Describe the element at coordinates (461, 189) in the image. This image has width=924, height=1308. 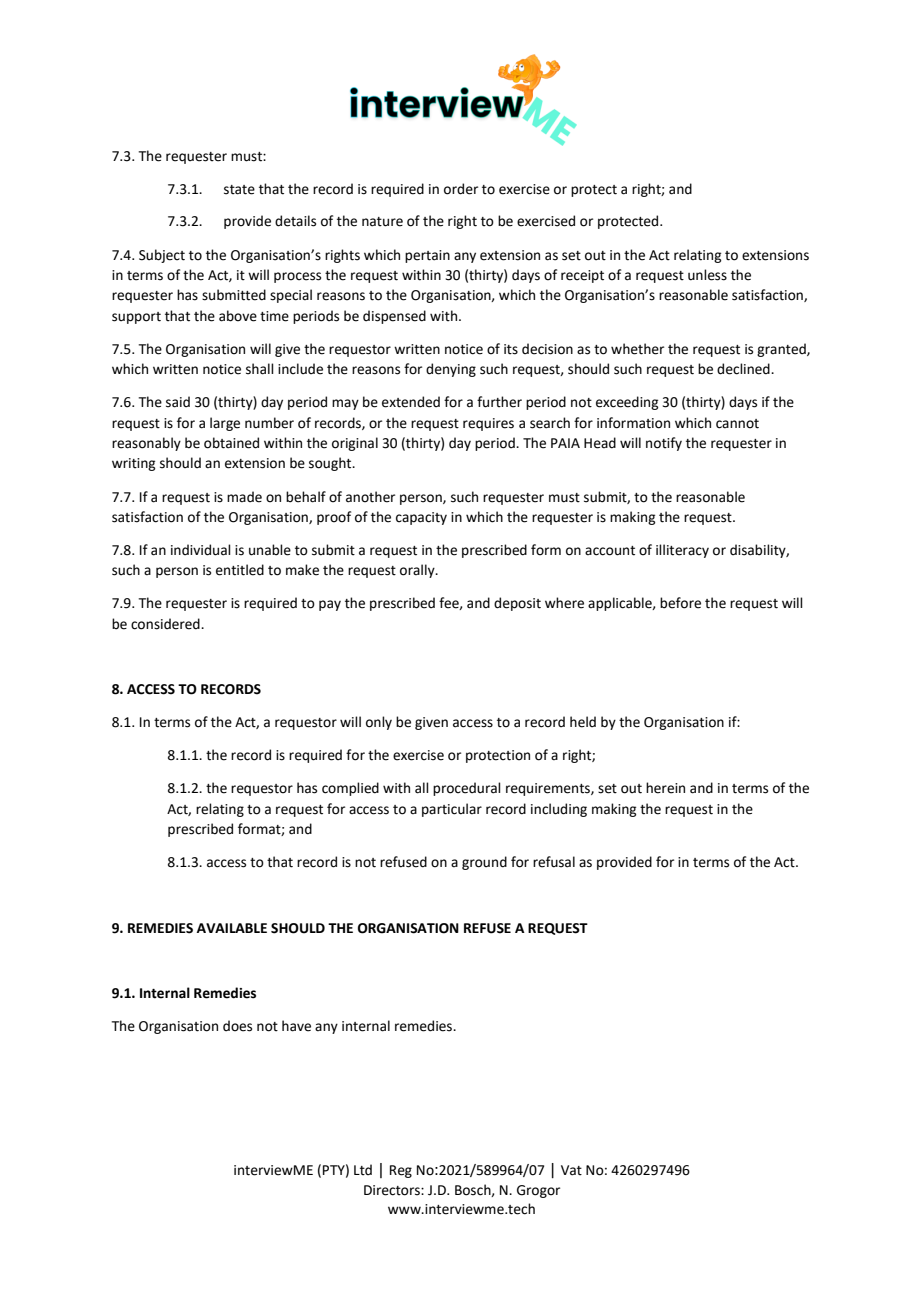
I see `order` at that location.
